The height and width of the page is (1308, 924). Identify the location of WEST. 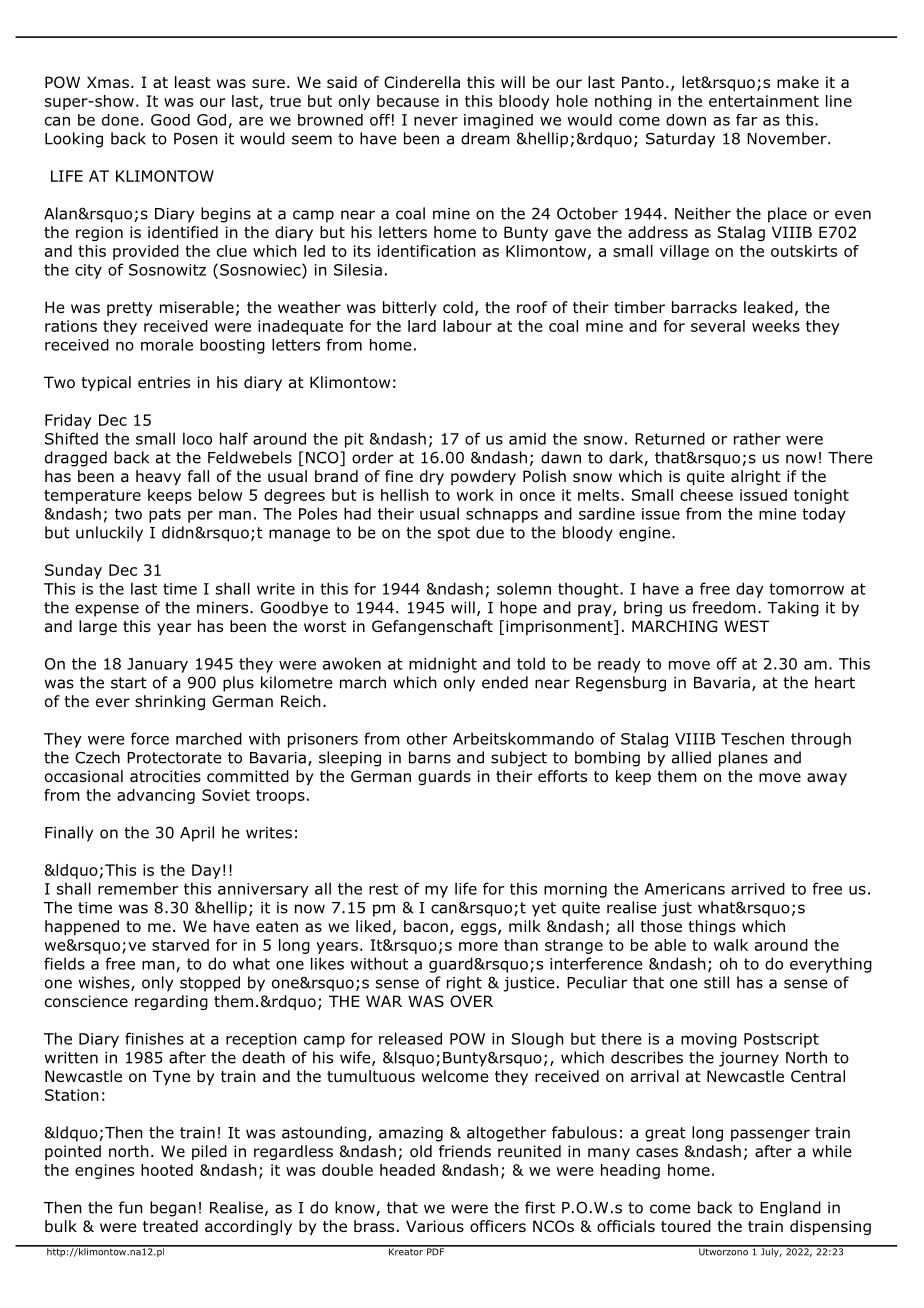
(746, 626).
